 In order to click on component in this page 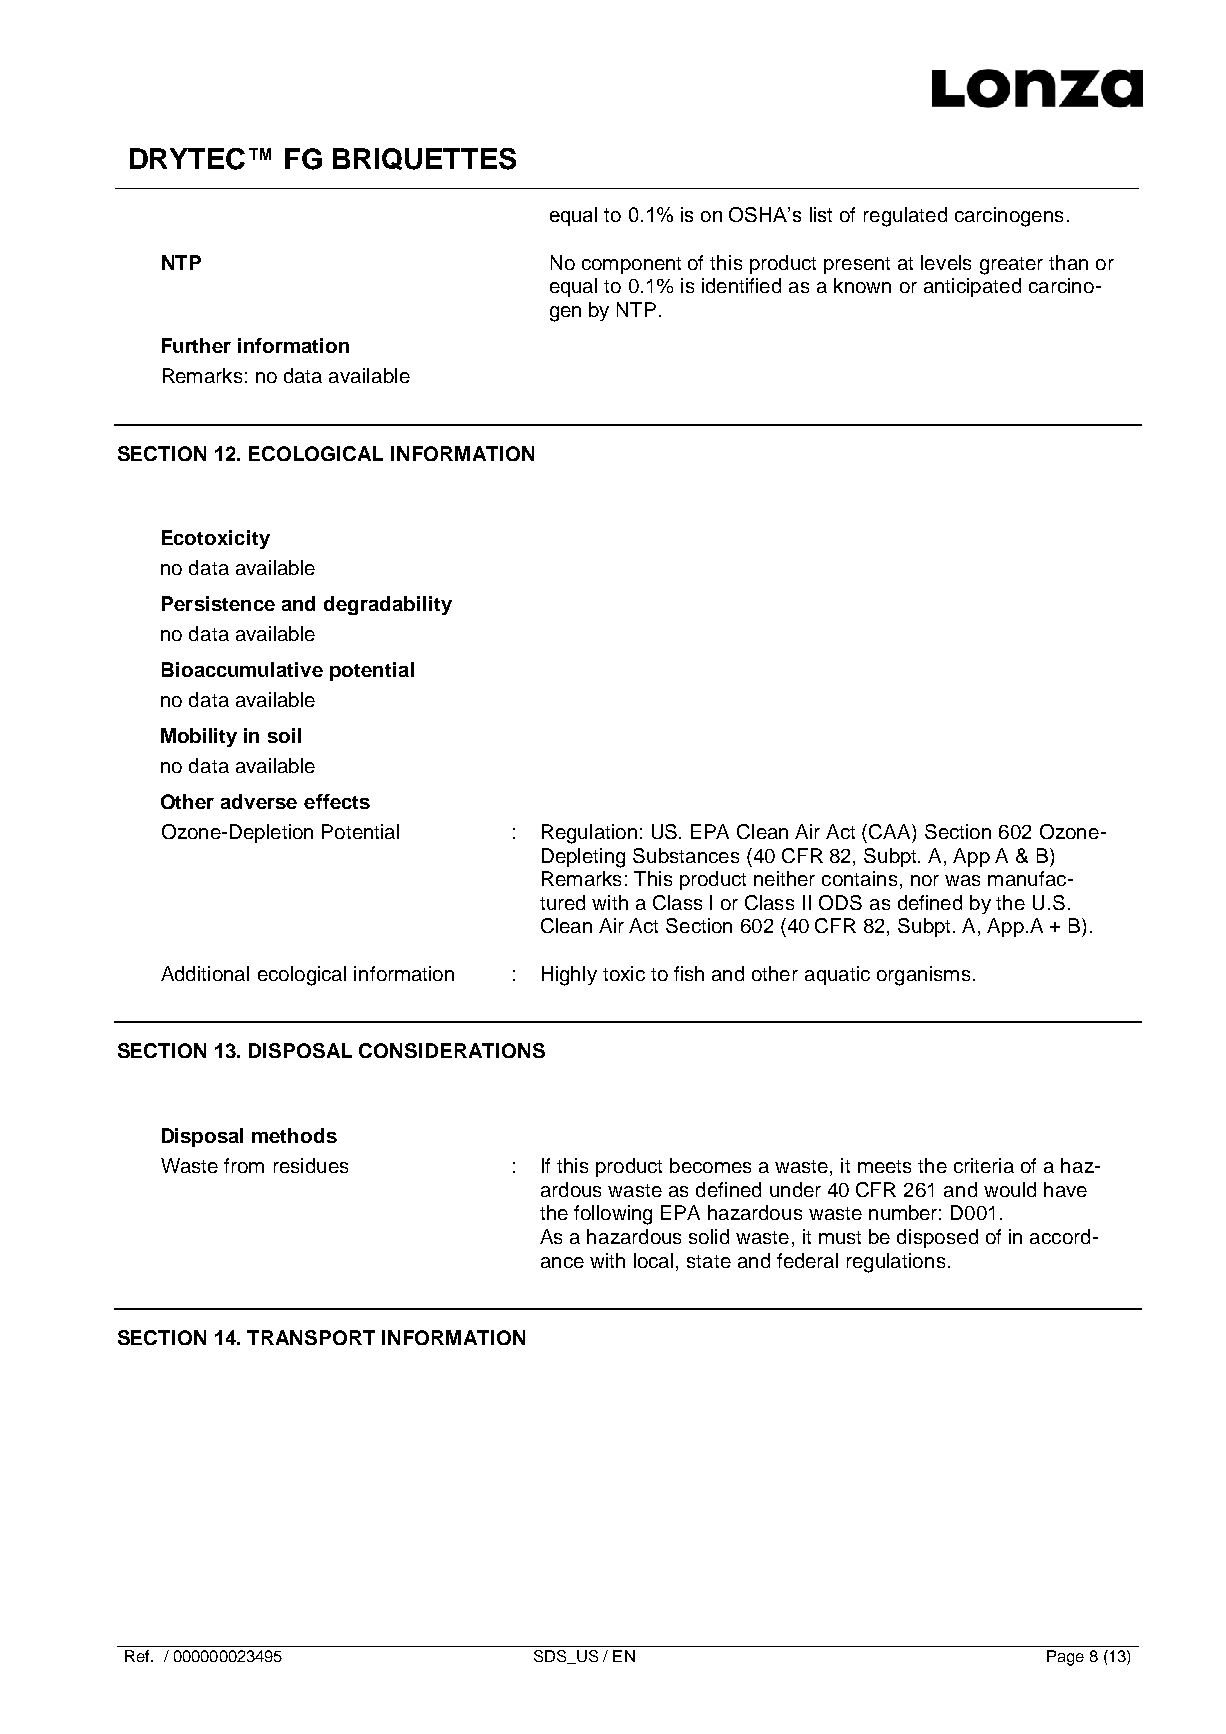, I will do `click(631, 265)`.
